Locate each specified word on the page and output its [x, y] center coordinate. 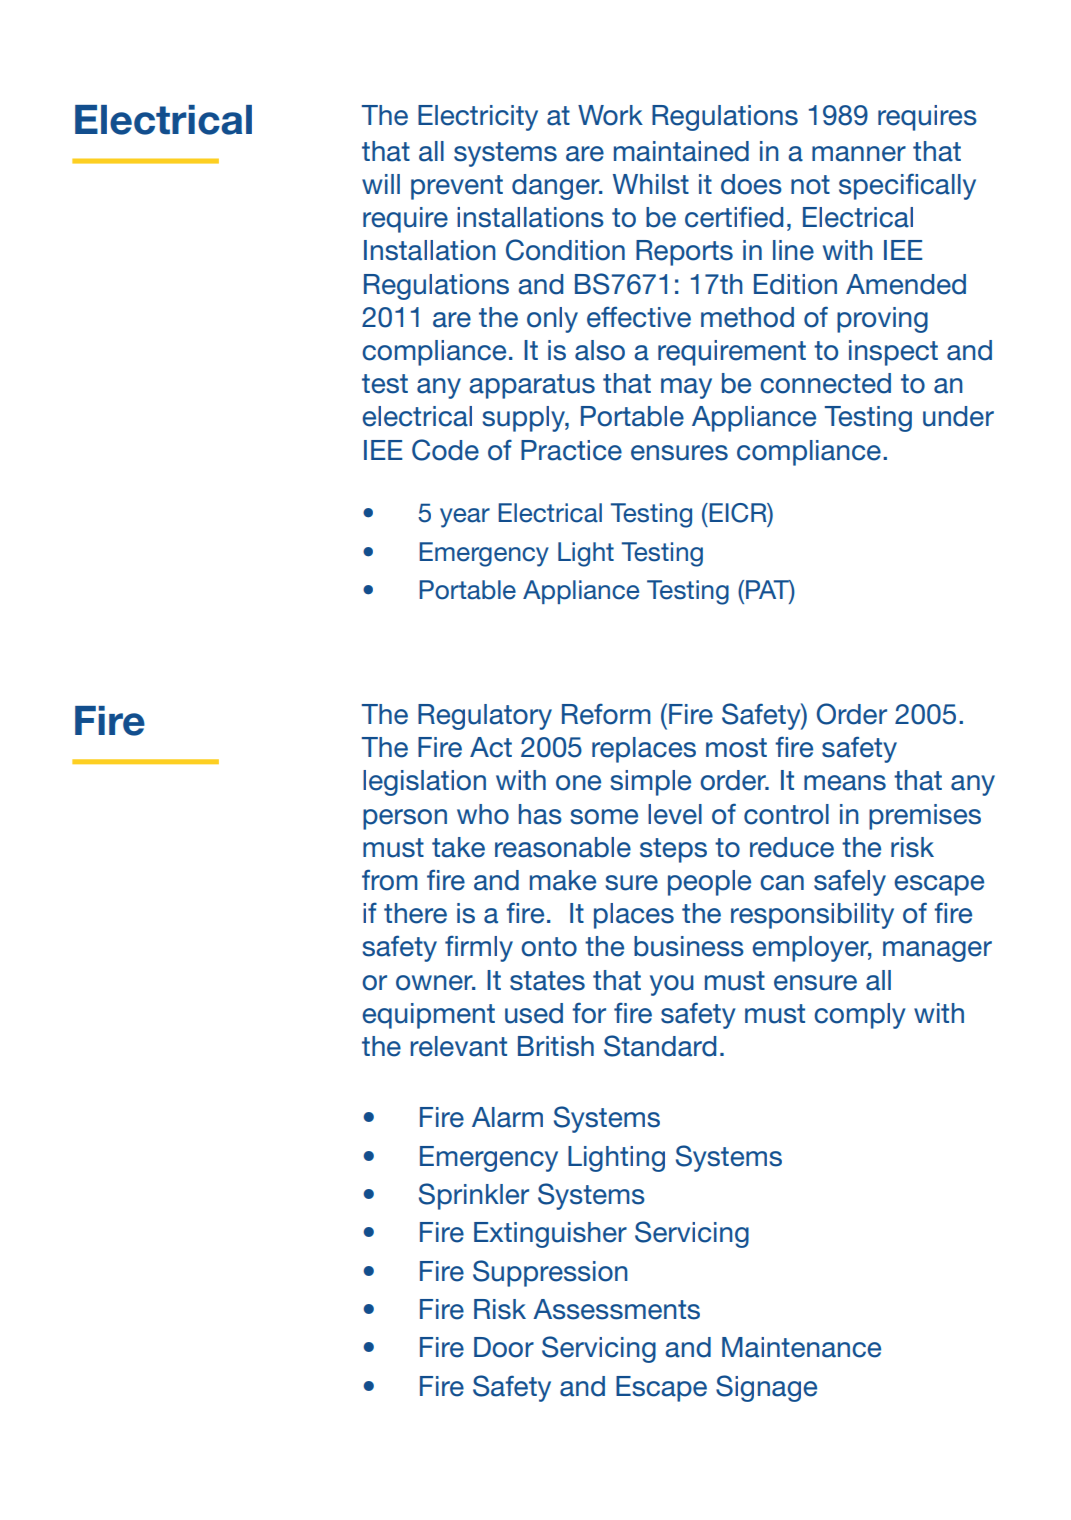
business [689, 946]
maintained [681, 151]
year [465, 518]
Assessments [616, 1309]
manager [937, 951]
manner [859, 154]
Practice [571, 450]
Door [504, 1347]
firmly [479, 948]
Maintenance [801, 1347]
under [958, 416]
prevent [457, 187]
